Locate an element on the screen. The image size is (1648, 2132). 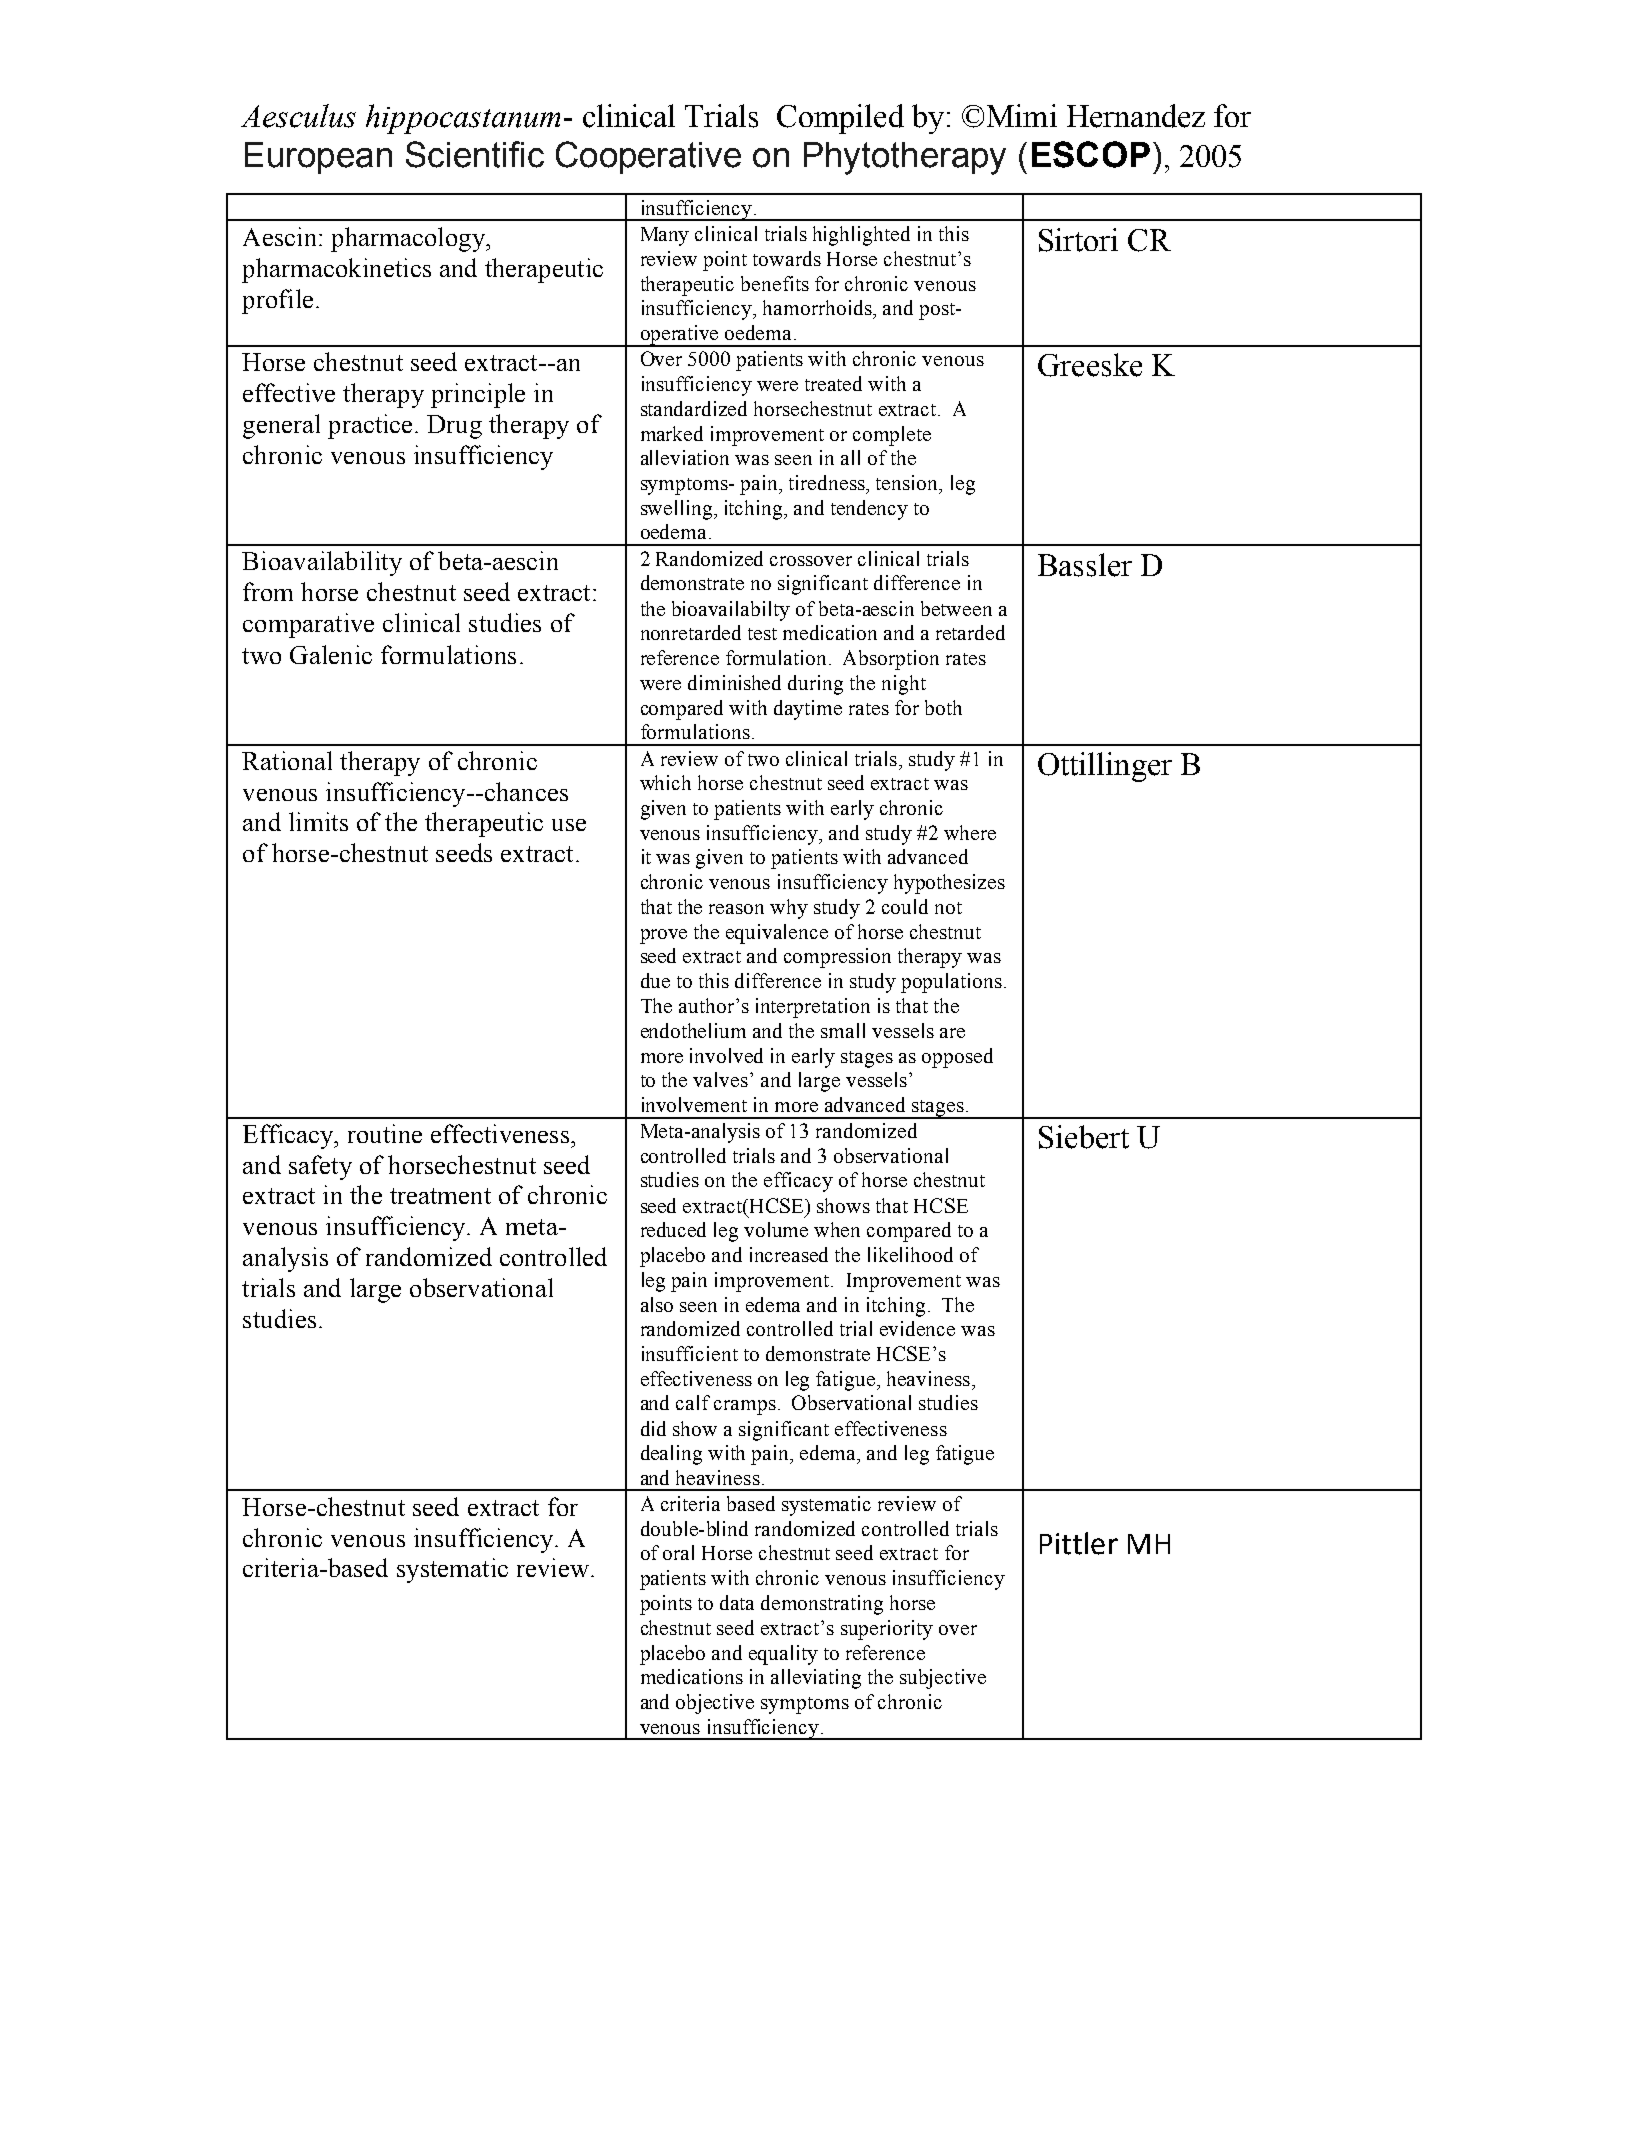
Many is located at coordinates (665, 236).
